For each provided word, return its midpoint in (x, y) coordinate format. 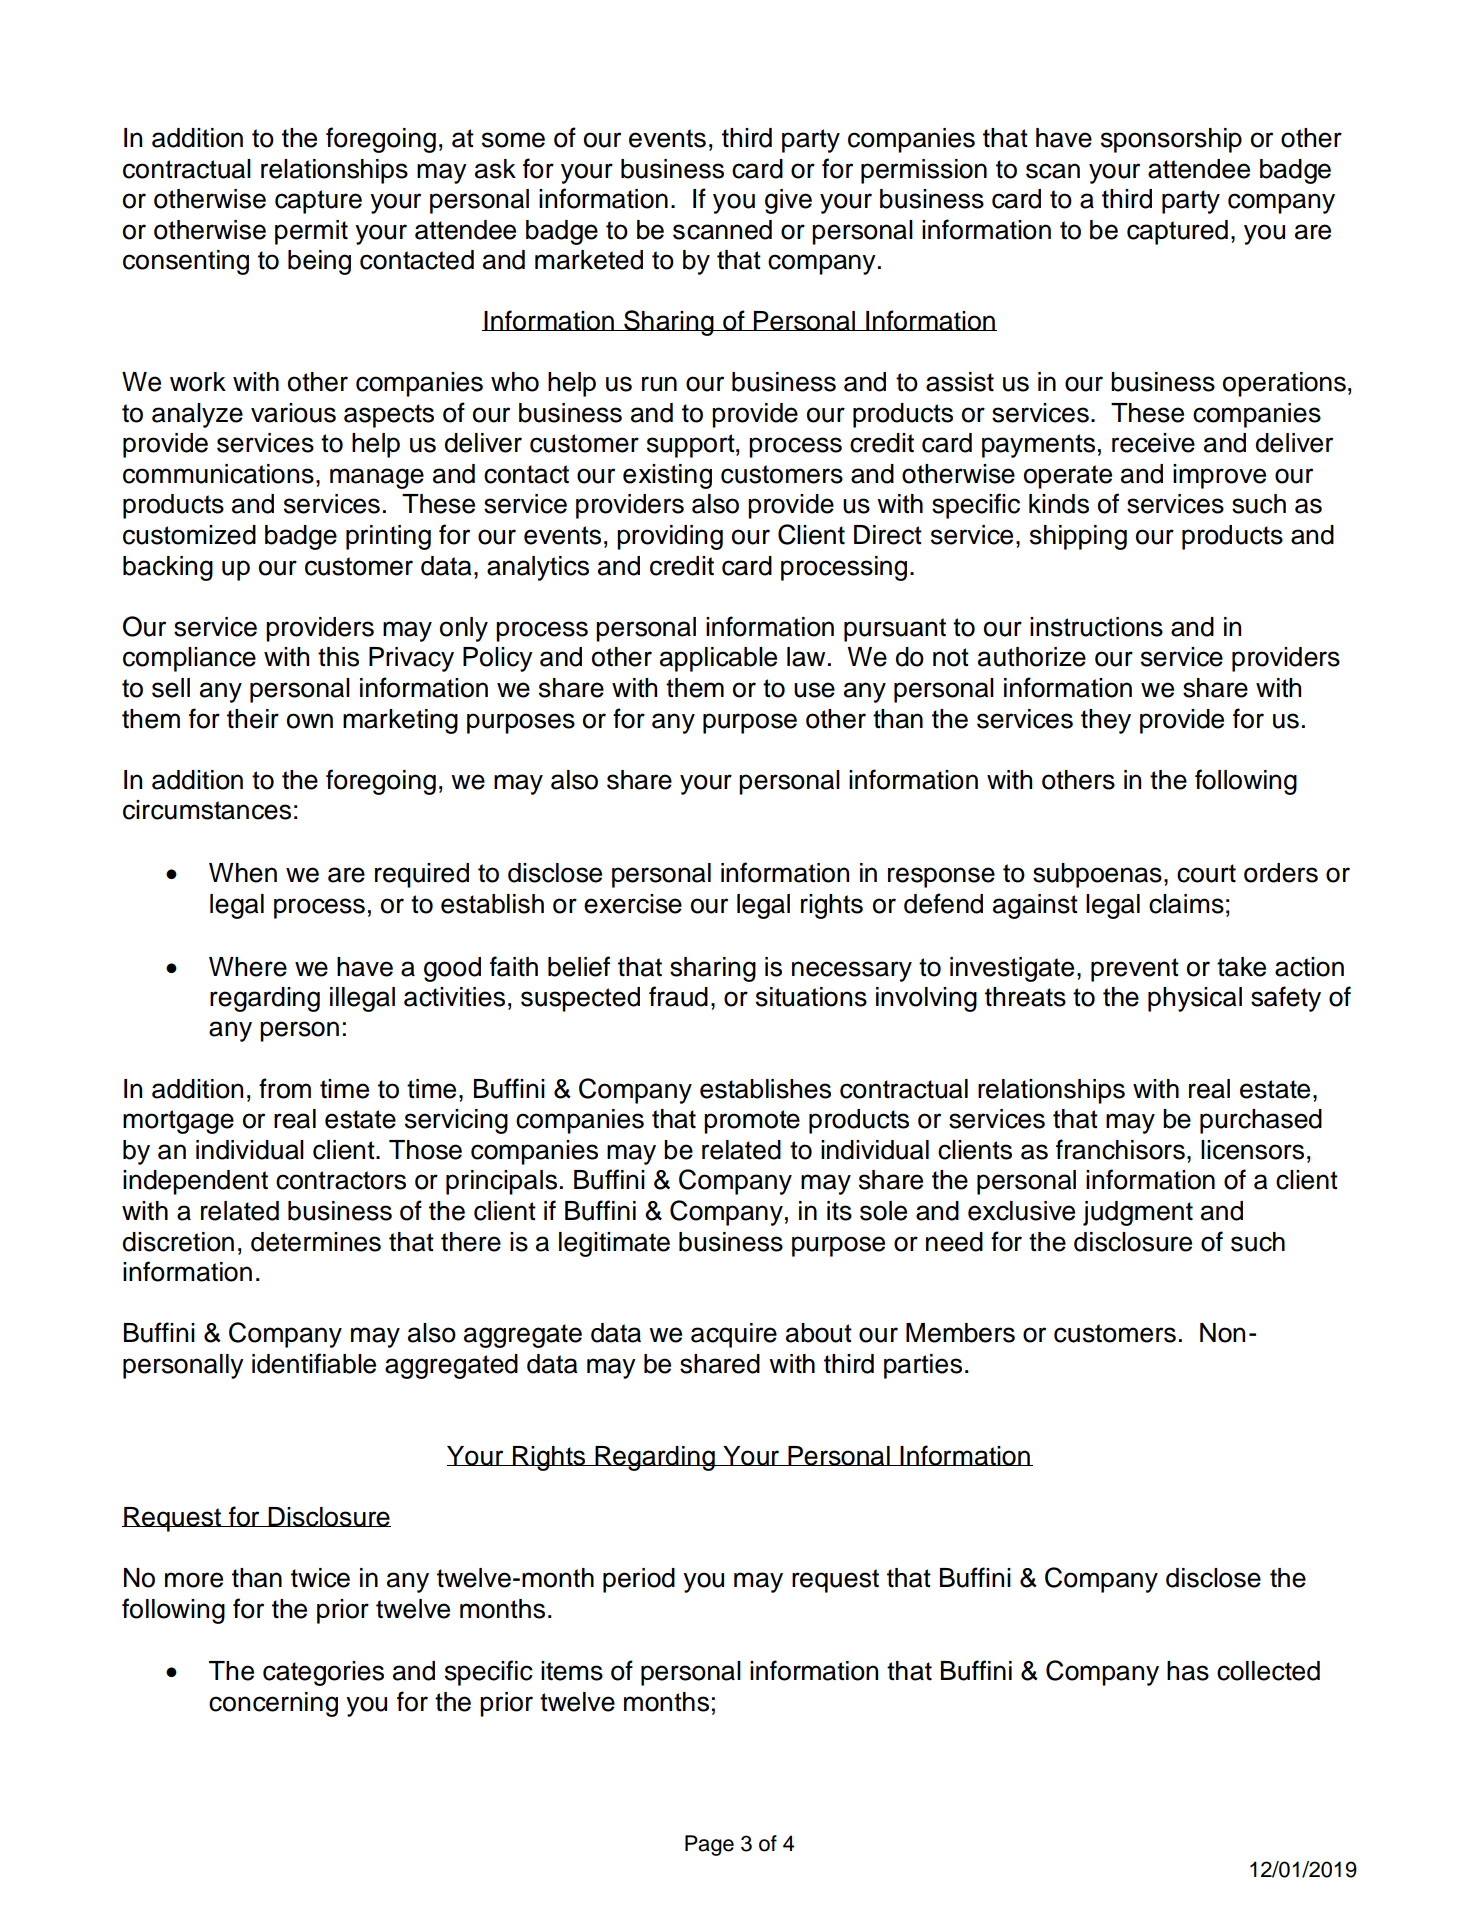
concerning (273, 1704)
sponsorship (1171, 140)
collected (1268, 1671)
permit (311, 232)
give (788, 201)
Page (709, 1845)
